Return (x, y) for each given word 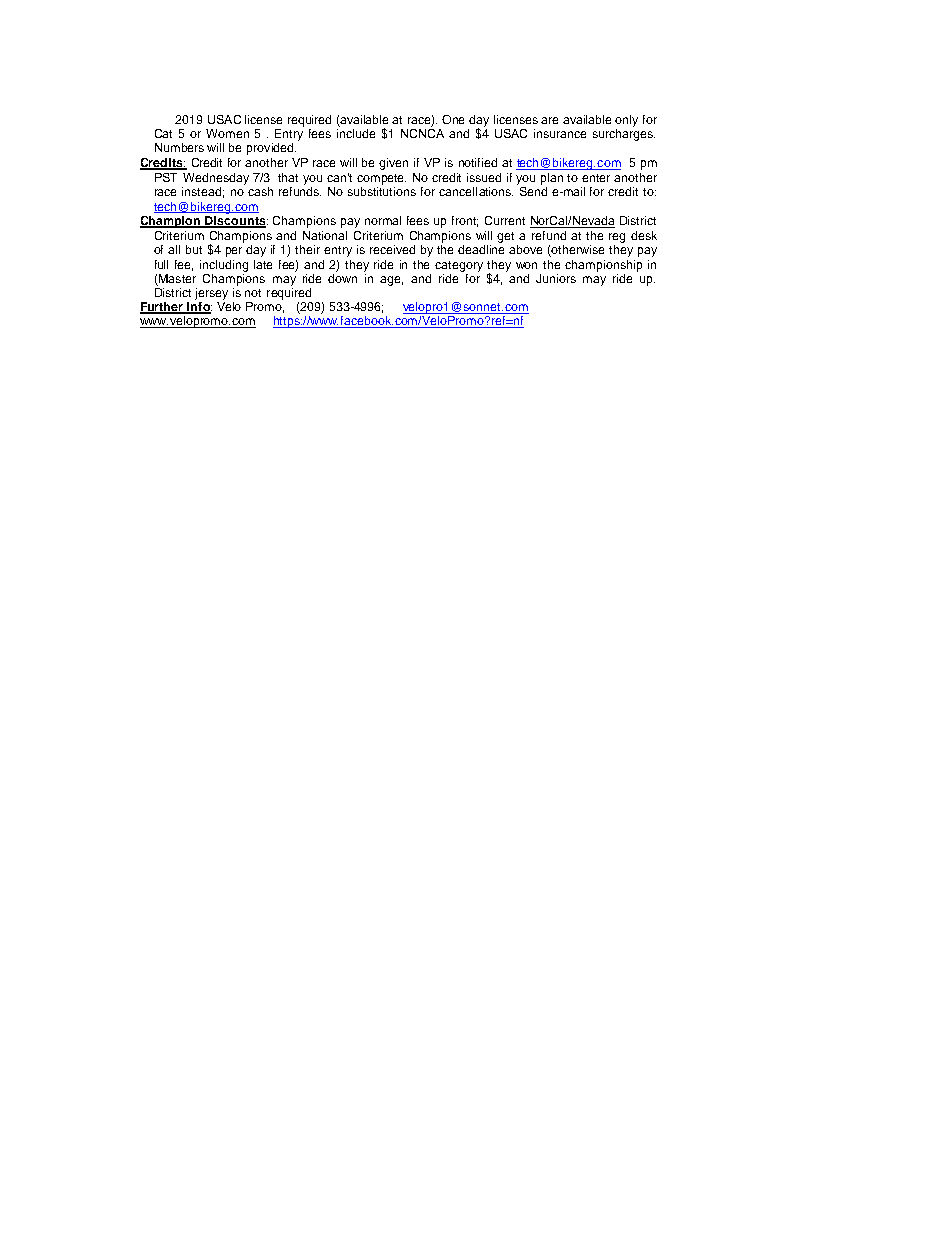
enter (596, 178)
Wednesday (216, 179)
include (356, 133)
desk (644, 235)
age (391, 281)
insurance (560, 133)
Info (199, 308)
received (392, 249)
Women (227, 133)
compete (381, 179)
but (194, 249)
